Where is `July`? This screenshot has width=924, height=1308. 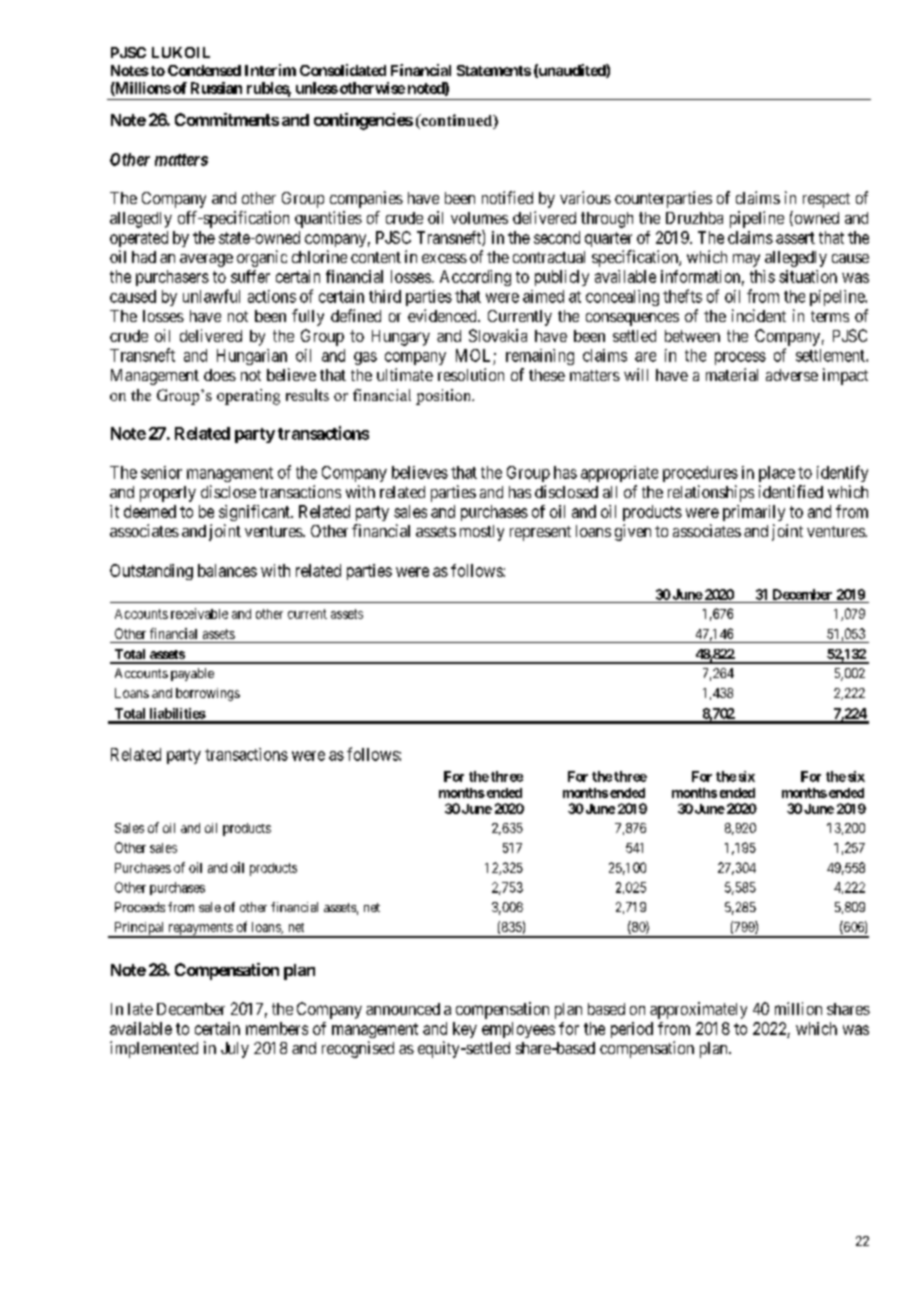 July is located at coordinates (235, 1050).
